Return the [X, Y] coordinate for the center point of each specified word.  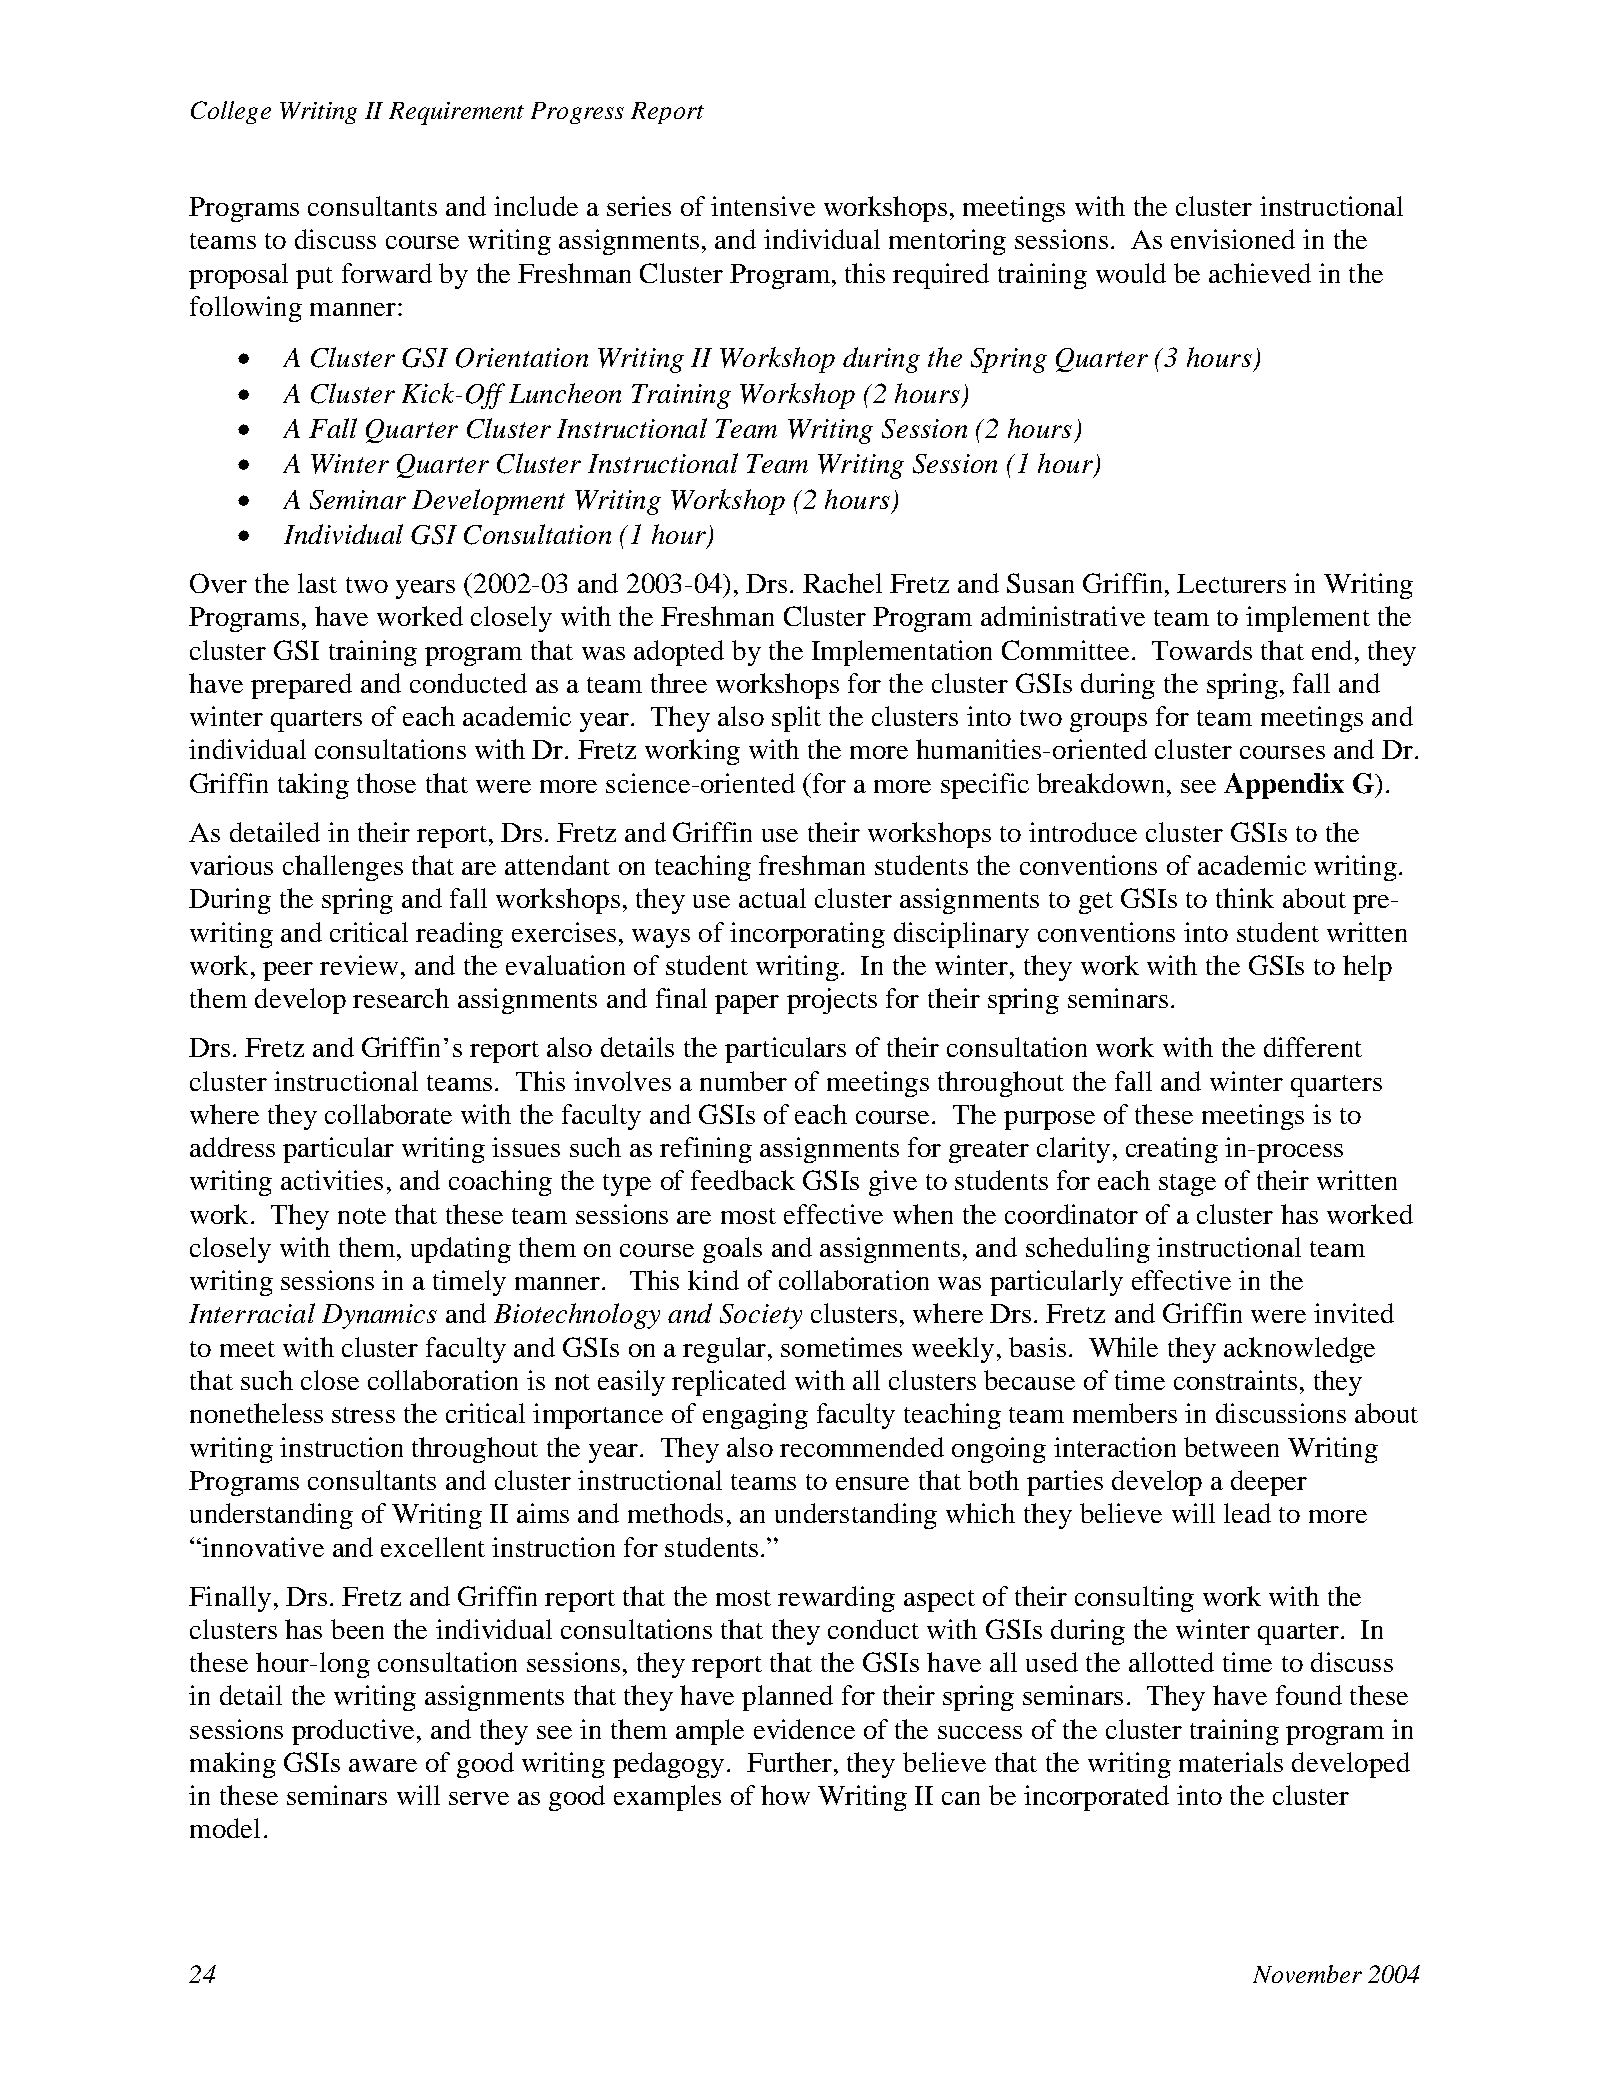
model [225, 1828]
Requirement [456, 113]
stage [1187, 1185]
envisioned [1233, 239]
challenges [343, 868]
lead [1247, 1513]
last [317, 583]
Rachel [842, 583]
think [1245, 898]
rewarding [836, 1599]
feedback [743, 1180]
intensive [763, 206]
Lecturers [1231, 583]
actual [772, 898]
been [357, 1629]
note [362, 1216]
